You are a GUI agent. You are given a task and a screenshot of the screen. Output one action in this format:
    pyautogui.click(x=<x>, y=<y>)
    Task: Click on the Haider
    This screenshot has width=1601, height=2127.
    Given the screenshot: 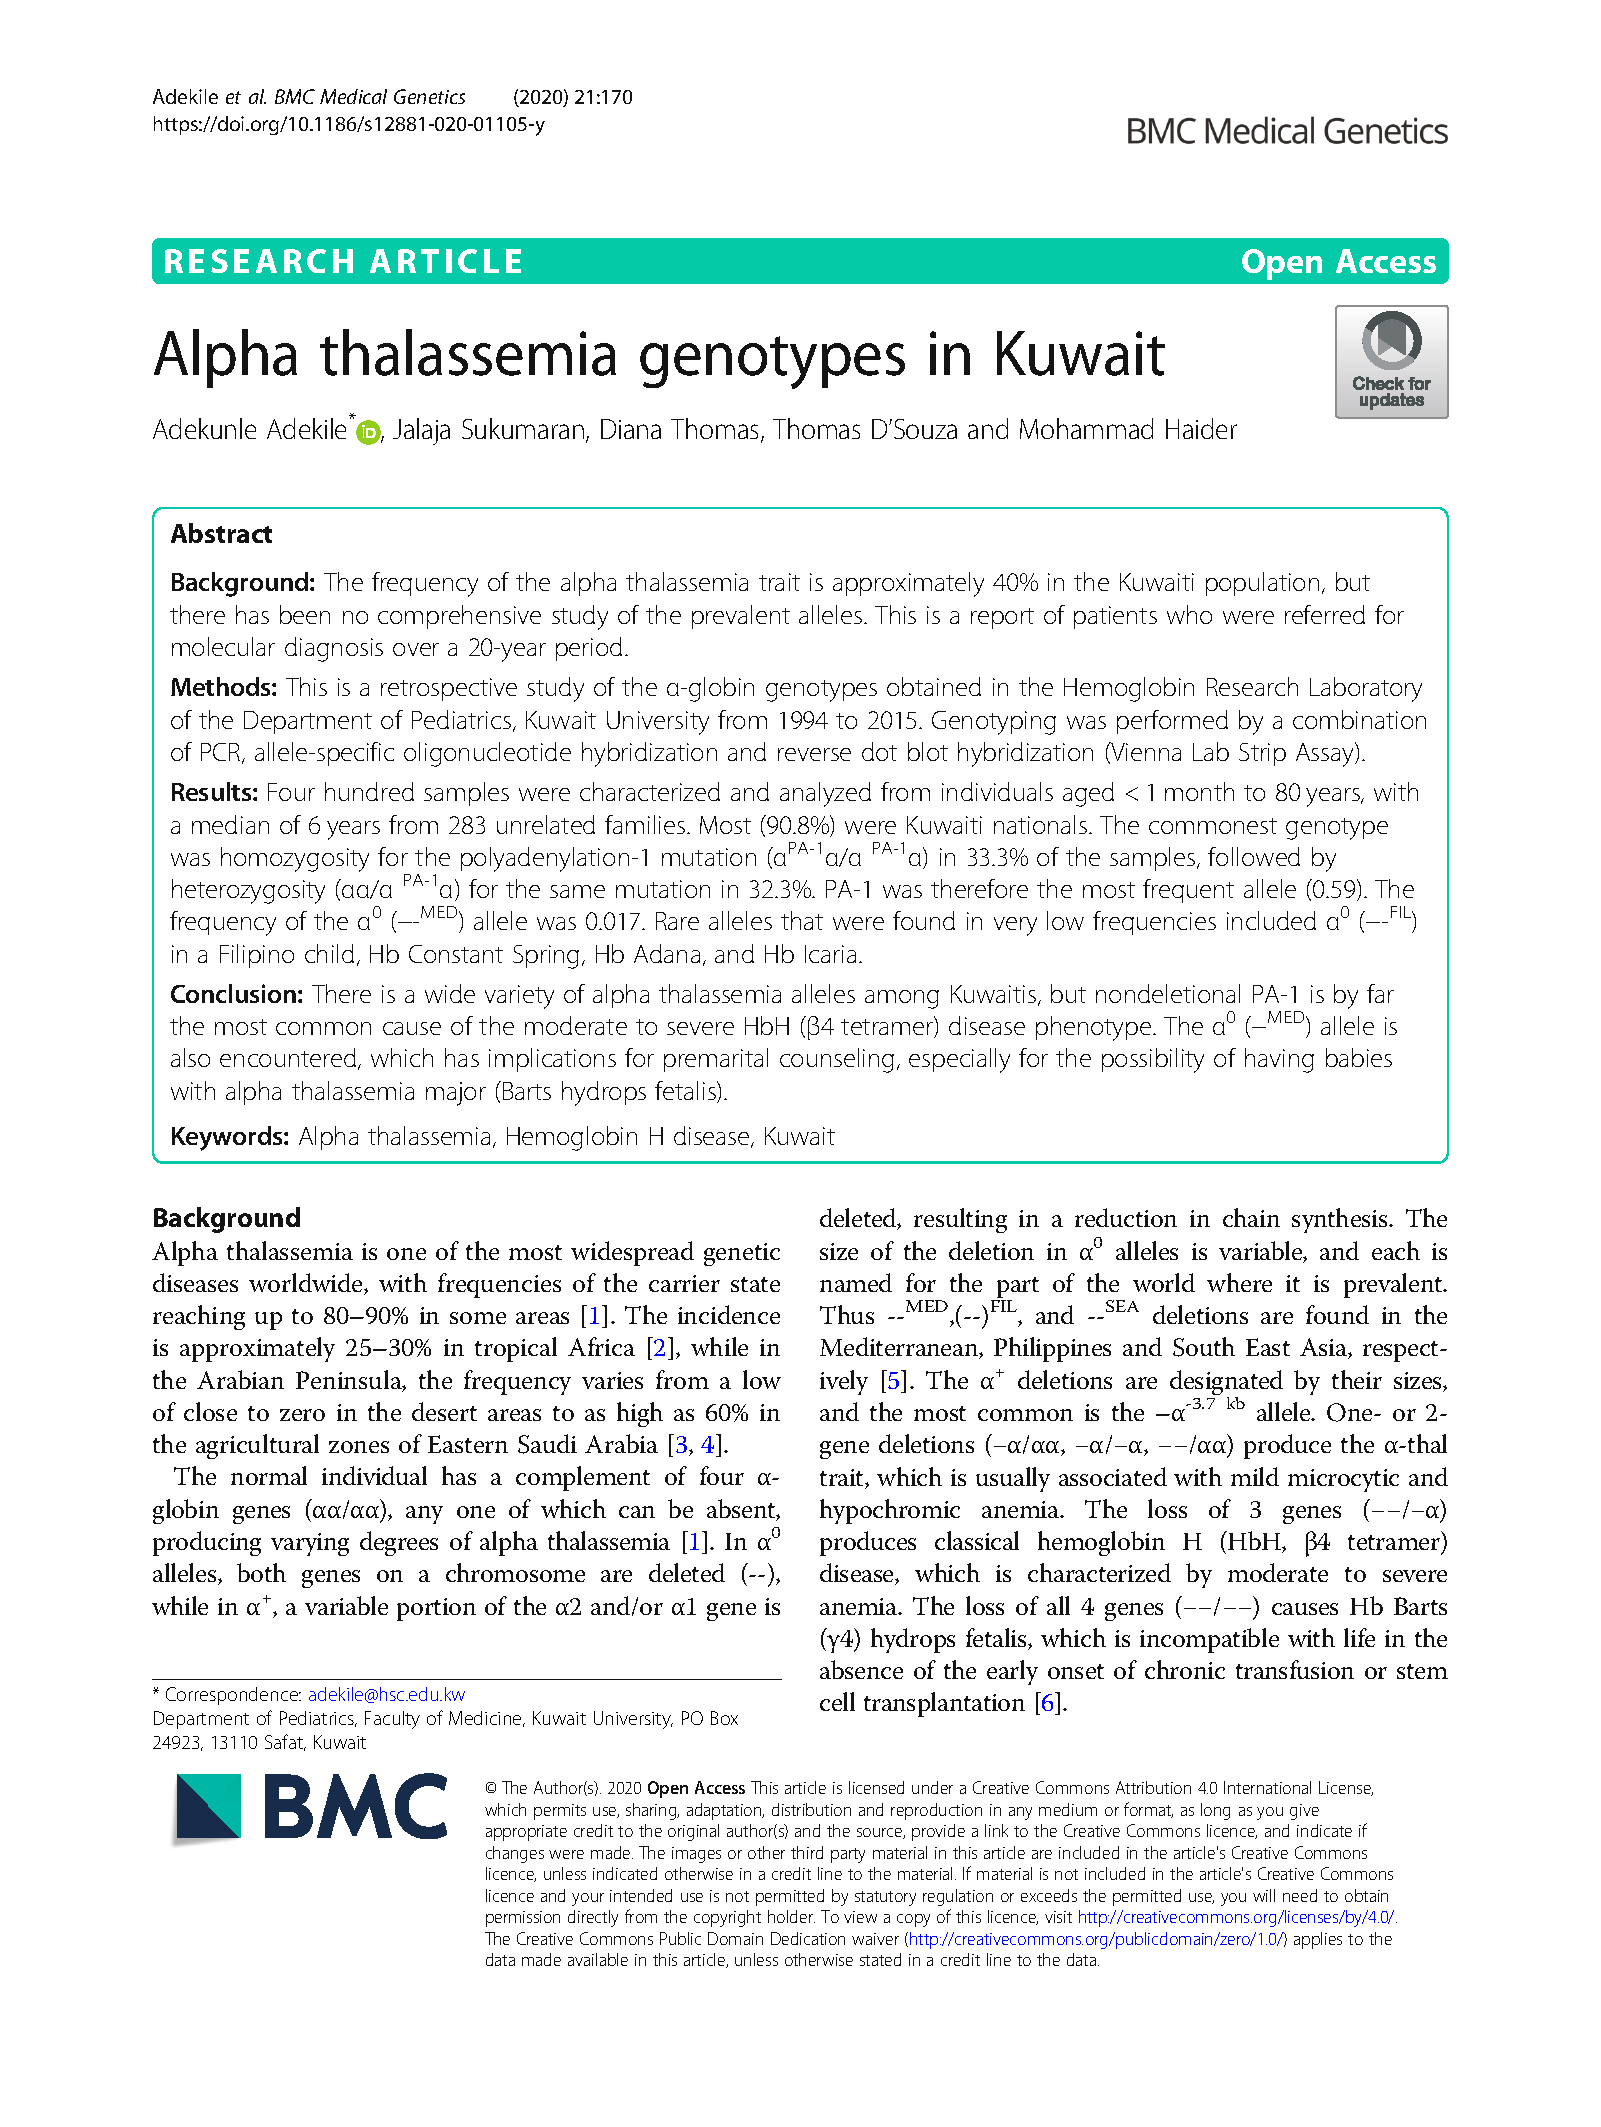 What is the action you would take?
    pyautogui.click(x=1201, y=428)
